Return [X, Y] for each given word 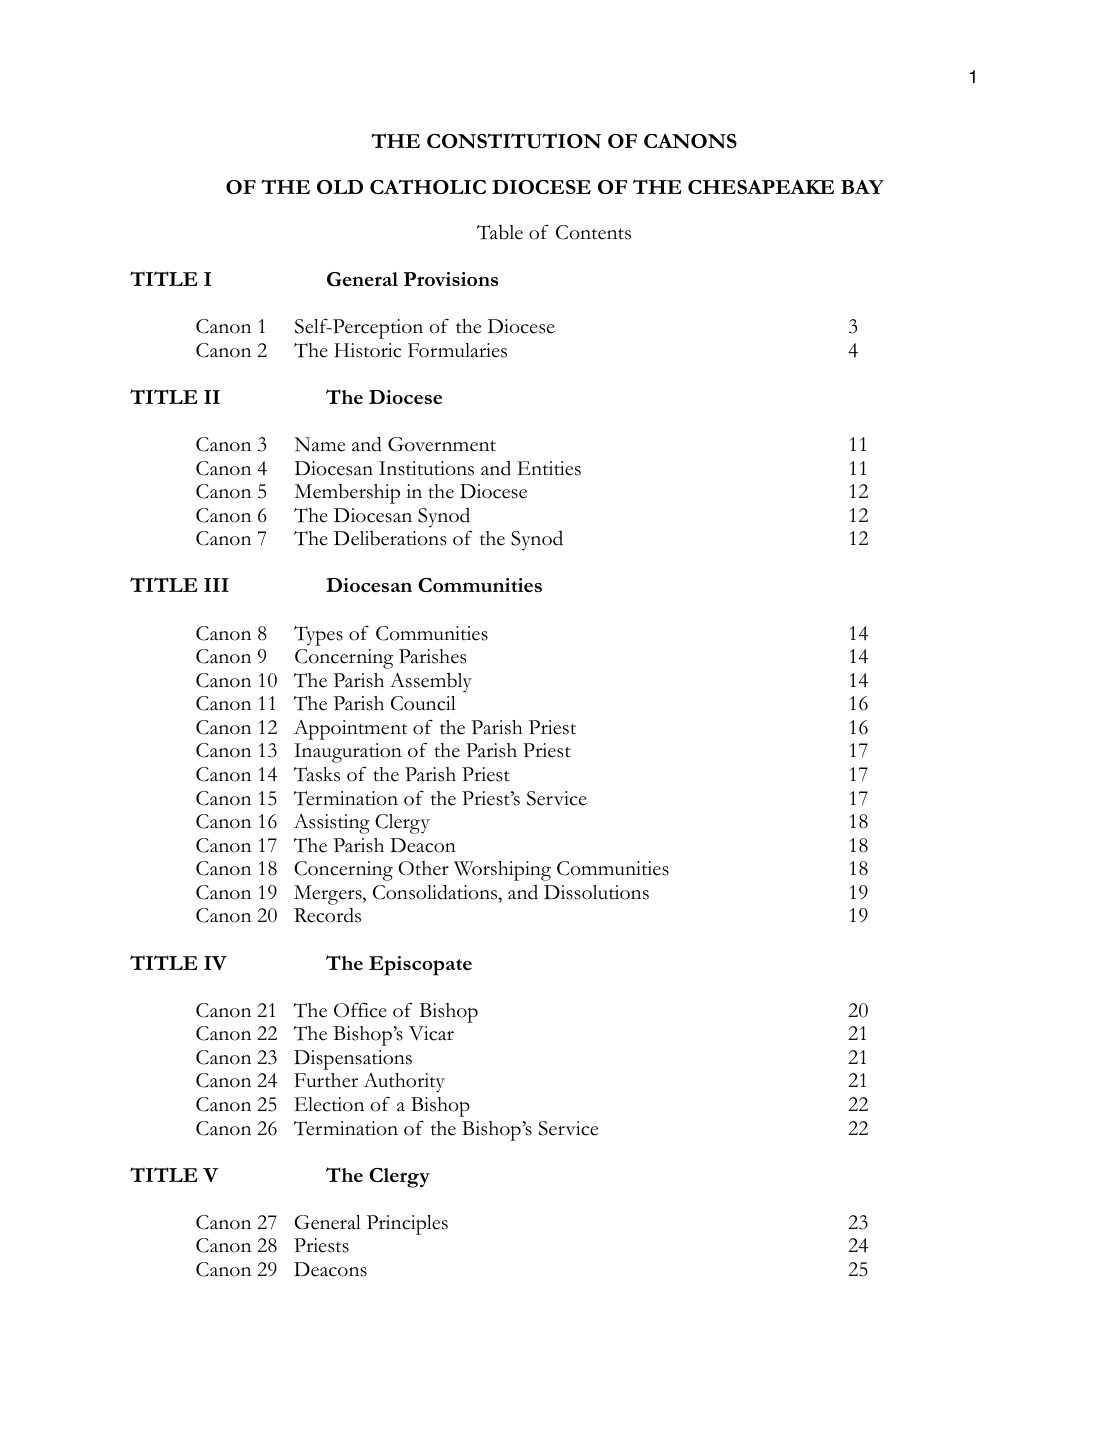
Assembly [431, 682]
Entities [549, 468]
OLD [340, 187]
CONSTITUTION [514, 141]
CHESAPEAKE [761, 187]
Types [318, 636]
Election [329, 1104]
